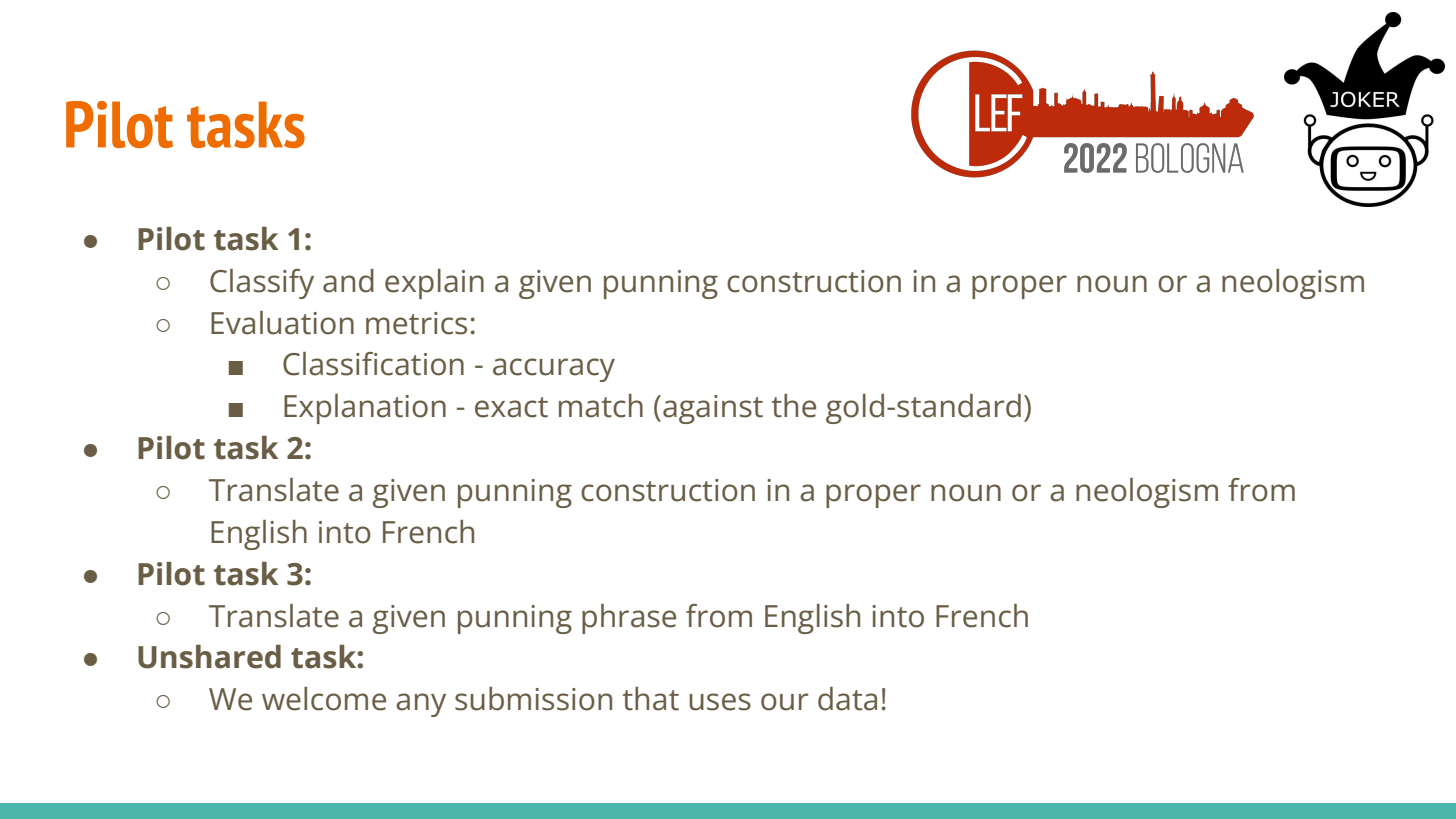 This page has height=819, width=1456. I want to click on data, so click(847, 699).
